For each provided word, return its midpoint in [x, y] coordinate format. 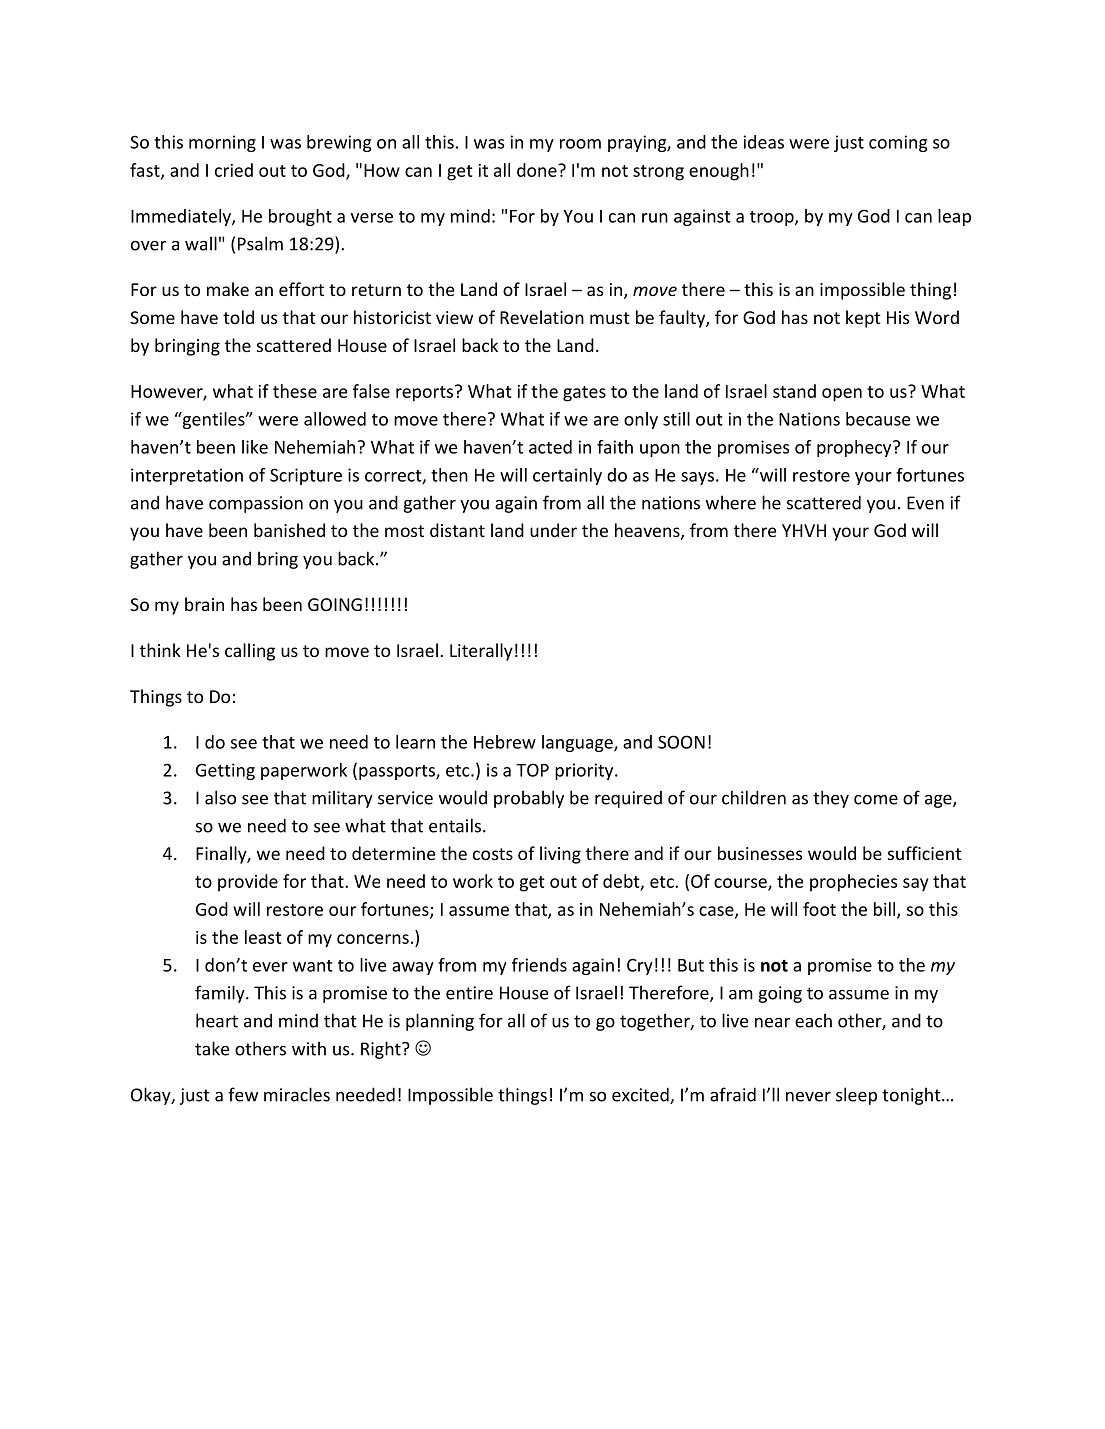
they [831, 799]
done [538, 170]
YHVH [804, 530]
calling [250, 652]
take [212, 1048]
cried [234, 170]
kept [863, 319]
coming [898, 143]
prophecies [853, 883]
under [553, 530]
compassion [256, 504]
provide [248, 883]
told [238, 317]
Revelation [542, 317]
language [578, 743]
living [560, 855]
